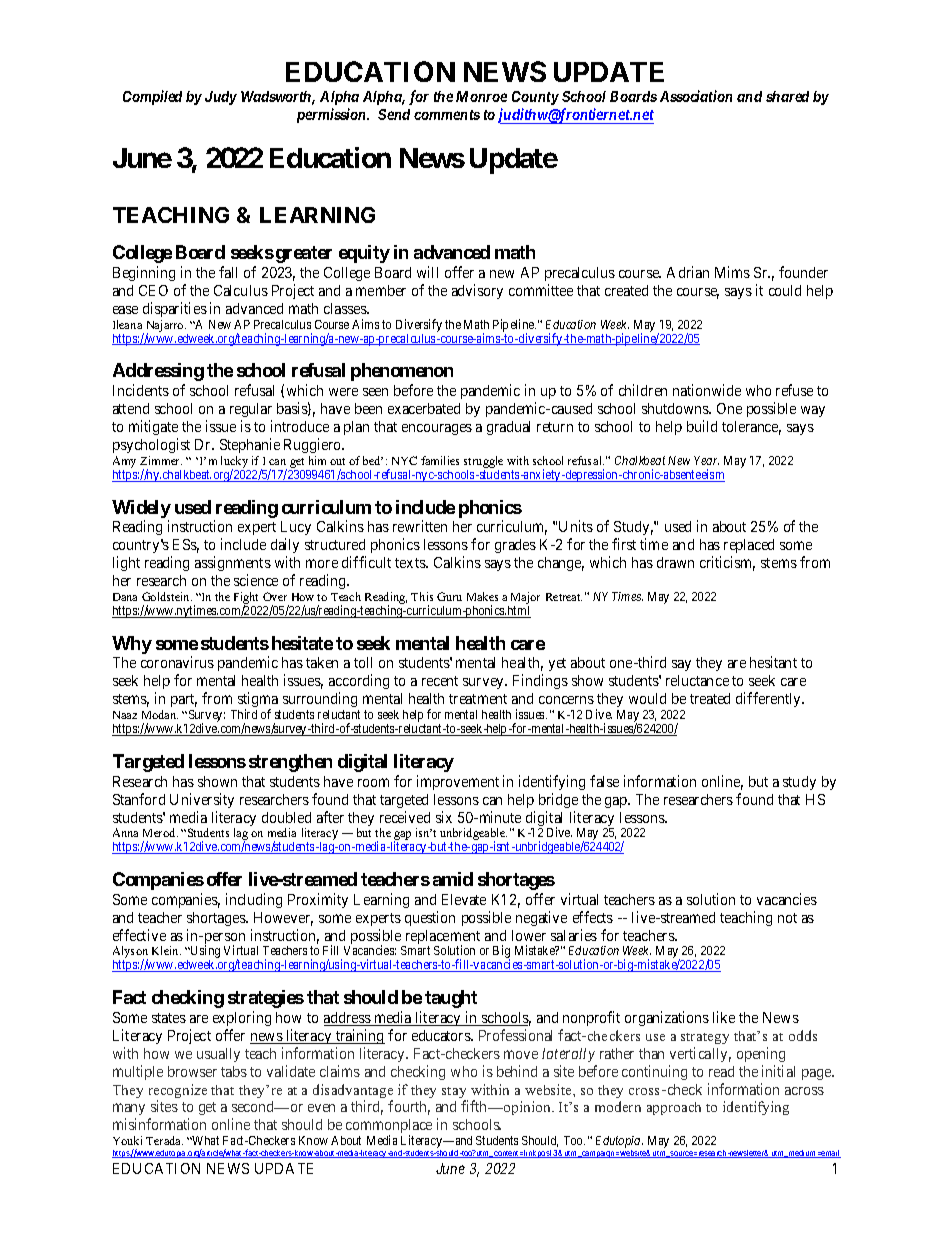 Image resolution: width=952 pixels, height=1233 pixels. Describe the element at coordinates (402, 372) in the image. I see `phenomenon` at that location.
